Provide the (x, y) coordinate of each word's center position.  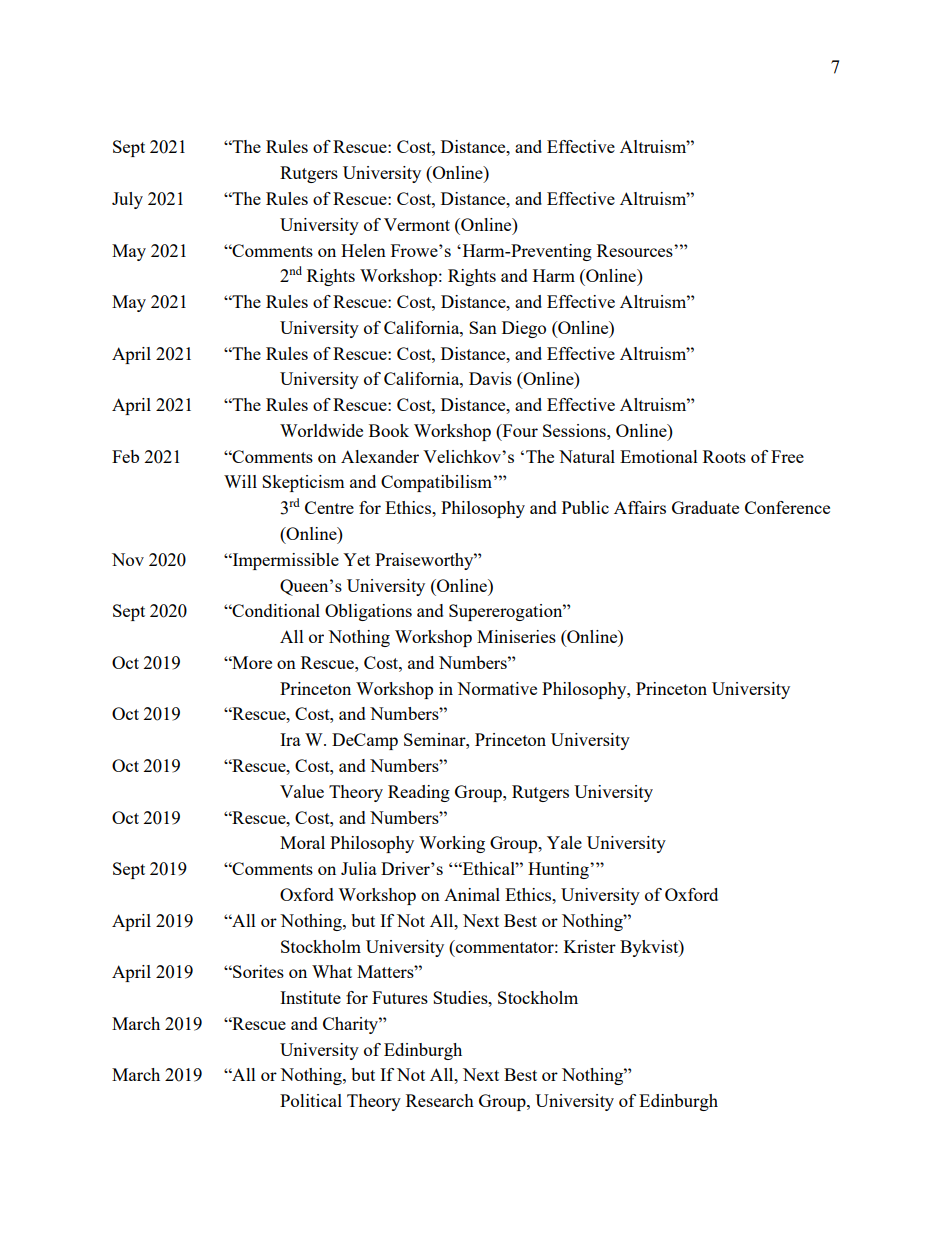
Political (311, 1100)
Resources (636, 250)
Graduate (705, 507)
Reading (419, 793)
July (127, 200)
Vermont (417, 224)
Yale (564, 842)
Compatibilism (436, 483)
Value (302, 791)
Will (240, 481)
